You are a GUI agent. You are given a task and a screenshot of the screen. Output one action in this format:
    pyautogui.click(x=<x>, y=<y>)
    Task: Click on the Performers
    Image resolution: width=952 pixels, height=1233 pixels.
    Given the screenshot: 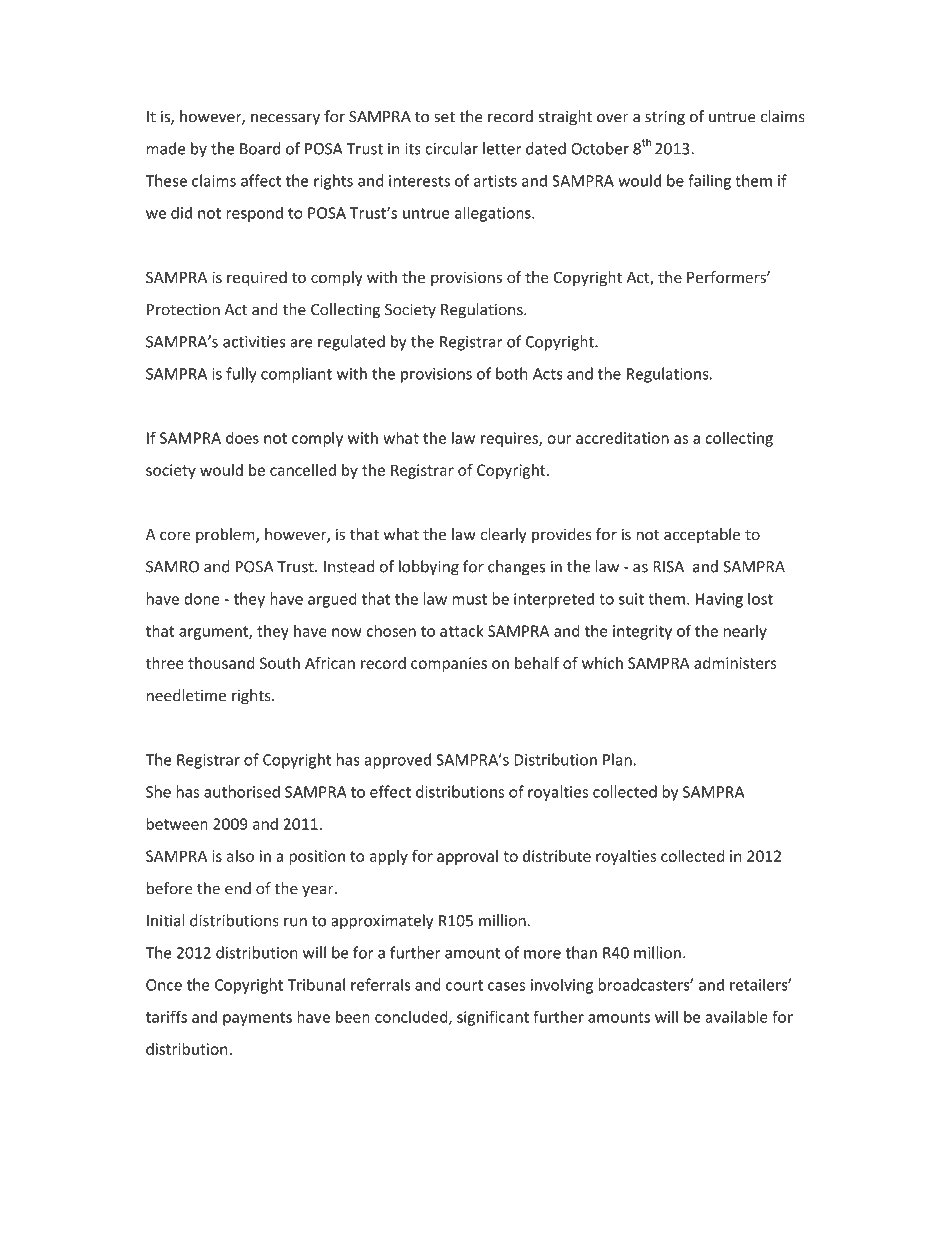 What is the action you would take?
    pyautogui.click(x=727, y=277)
